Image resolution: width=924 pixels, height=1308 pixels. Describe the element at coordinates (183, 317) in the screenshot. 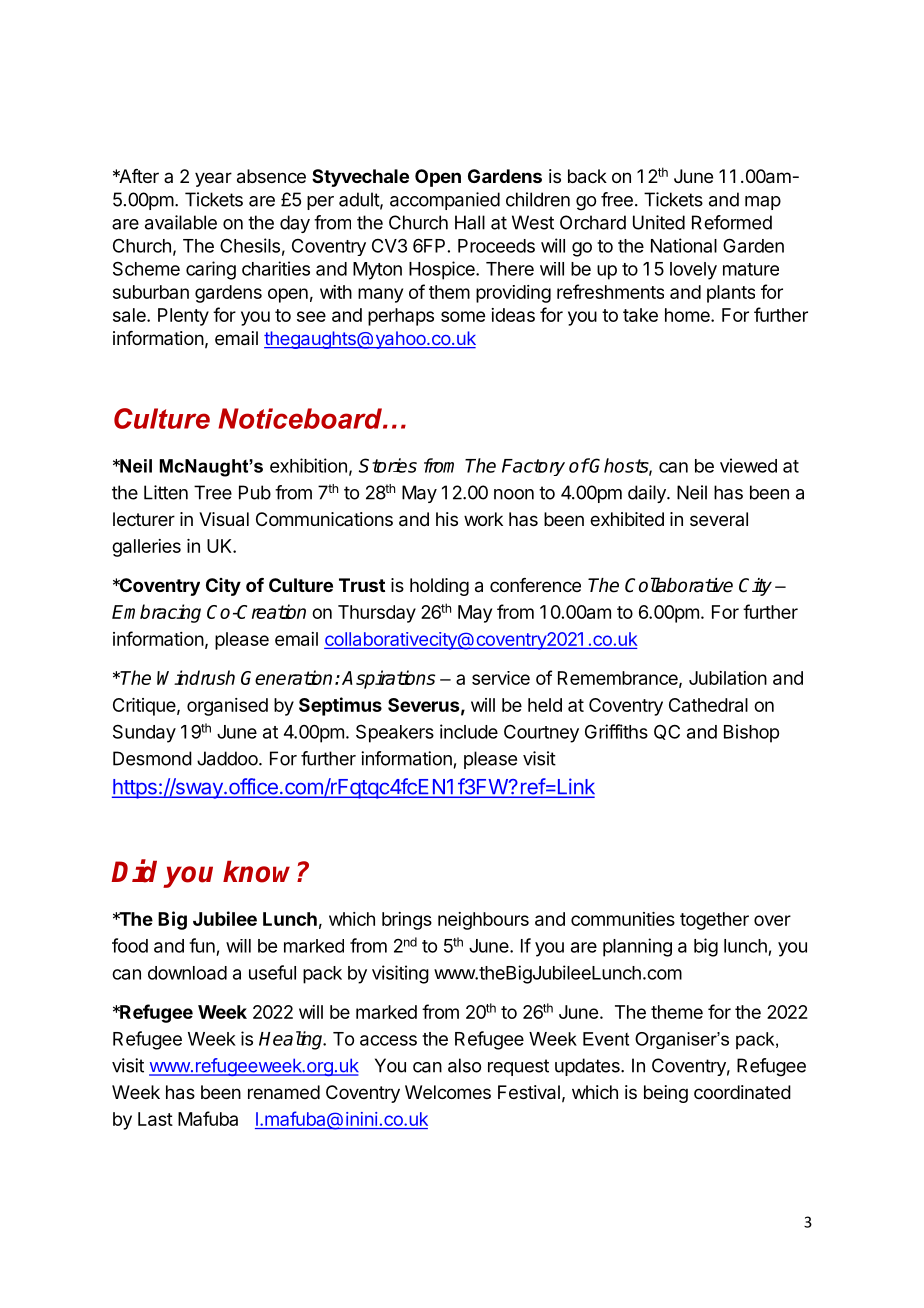

I see `Plenty` at that location.
